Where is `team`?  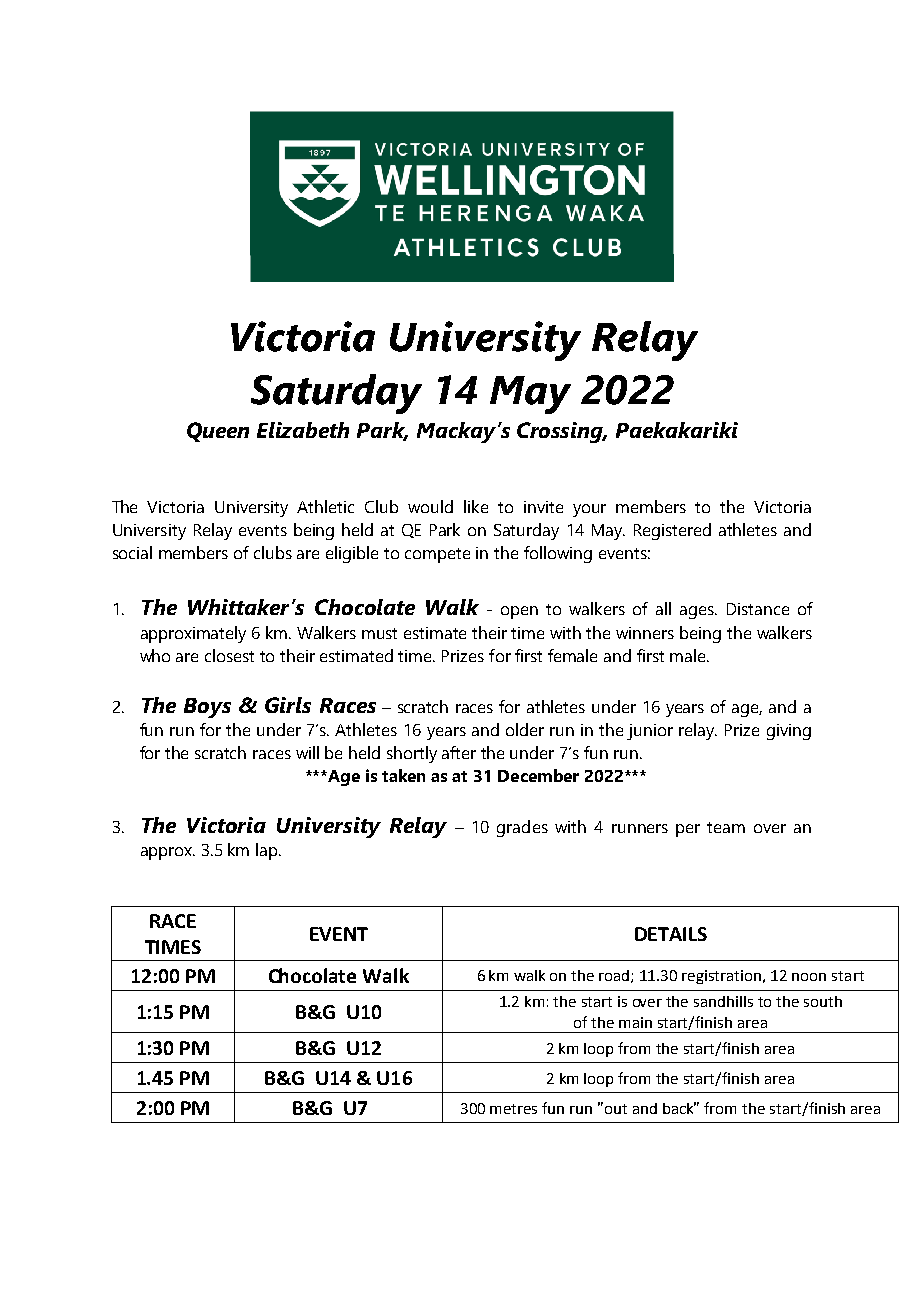
team is located at coordinates (726, 827).
